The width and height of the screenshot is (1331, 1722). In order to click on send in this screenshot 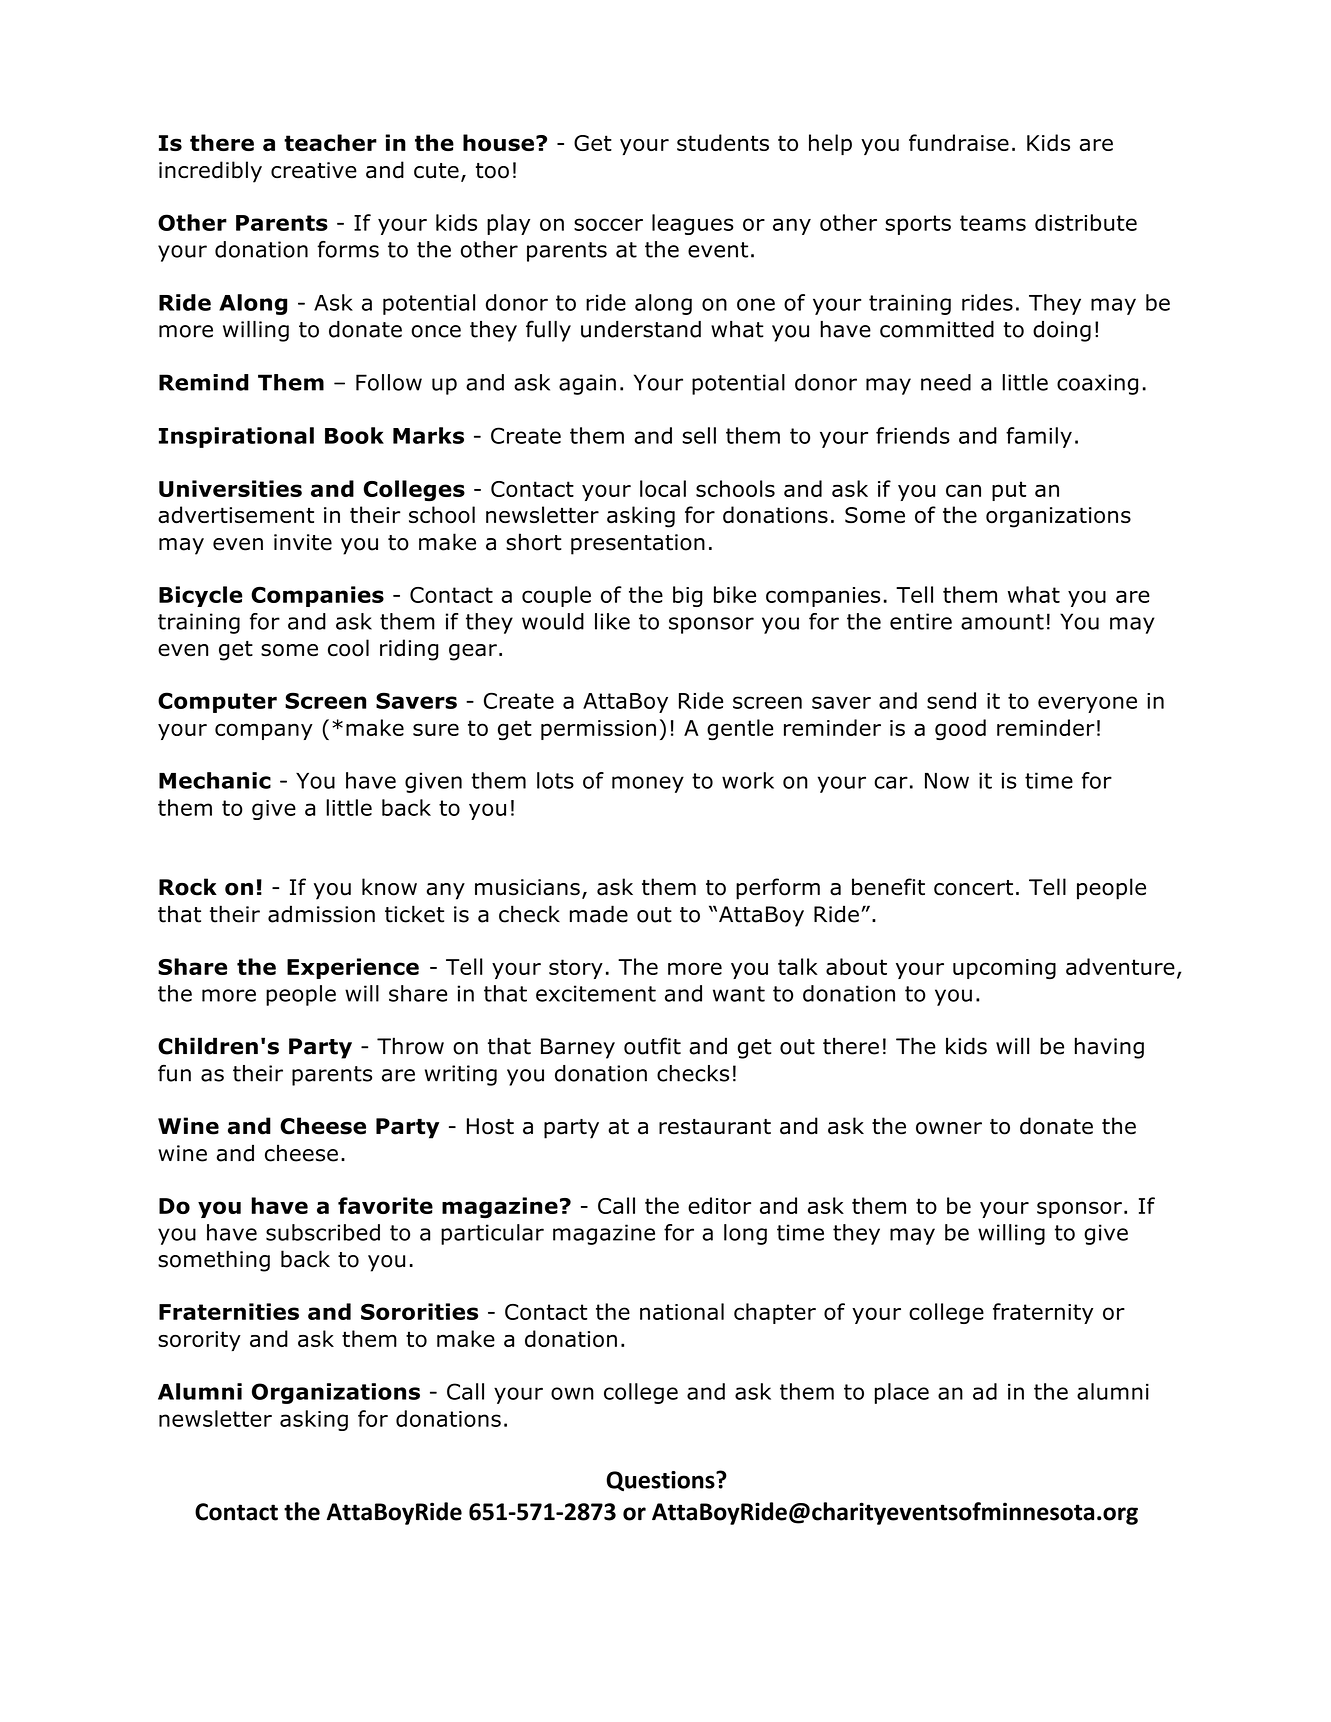, I will do `click(951, 700)`.
